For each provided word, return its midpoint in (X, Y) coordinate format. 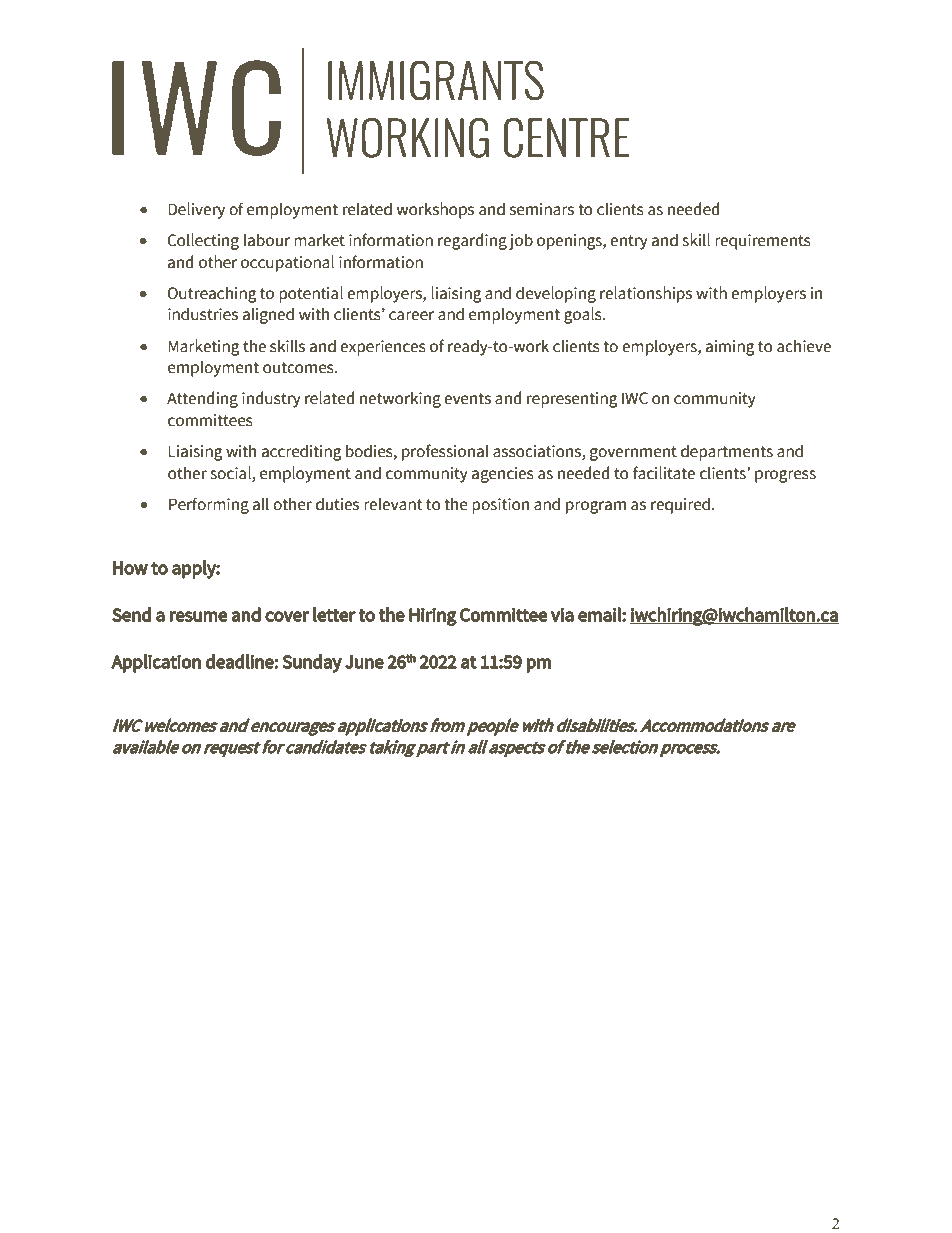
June (364, 662)
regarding (472, 241)
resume (199, 616)
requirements (763, 242)
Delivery (196, 210)
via (562, 614)
